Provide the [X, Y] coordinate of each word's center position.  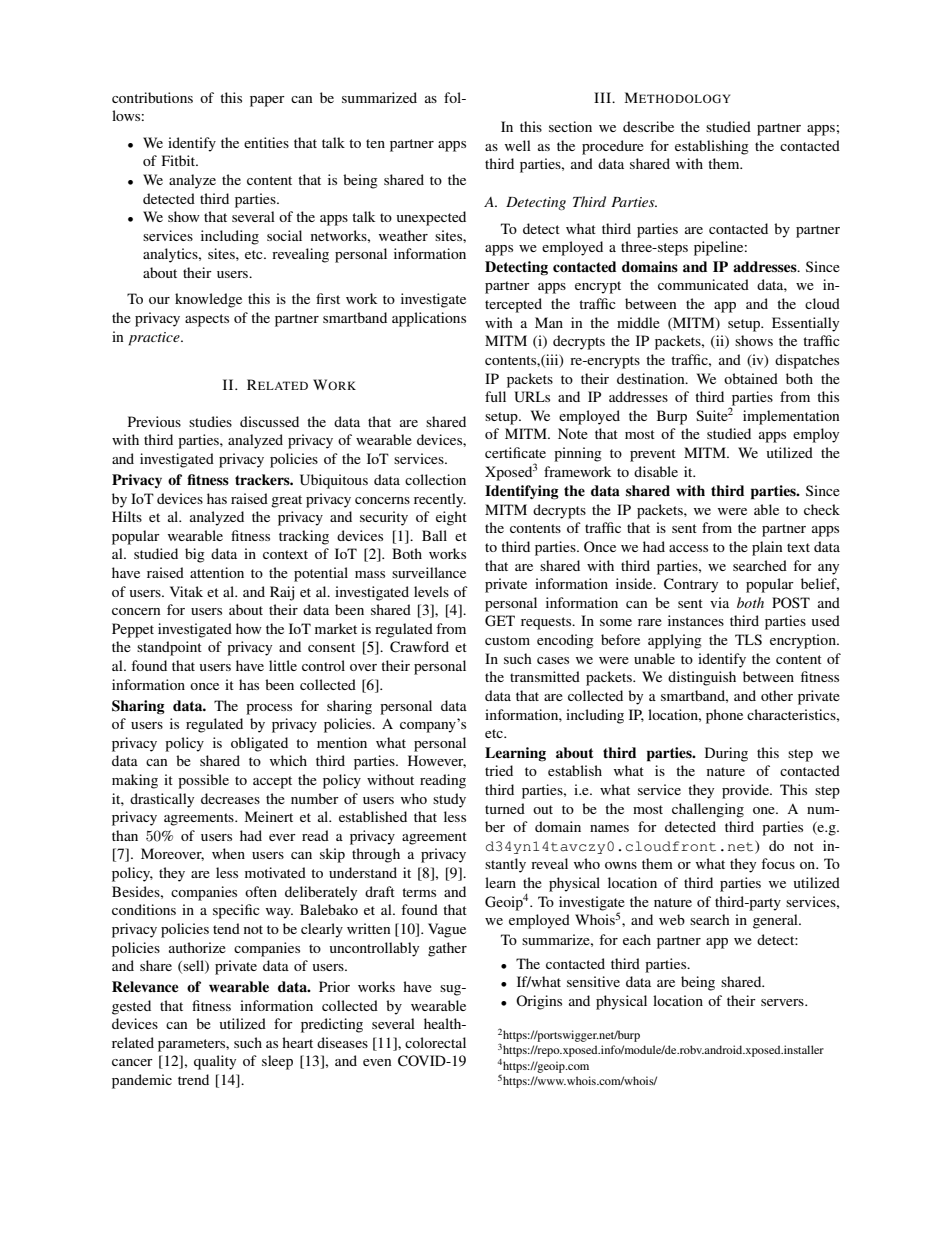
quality [215, 1062]
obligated [259, 744]
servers [783, 1002]
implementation [791, 417]
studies [210, 421]
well [518, 145]
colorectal [435, 1042]
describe [648, 126]
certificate [515, 452]
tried [499, 770]
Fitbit [180, 160]
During [726, 754]
